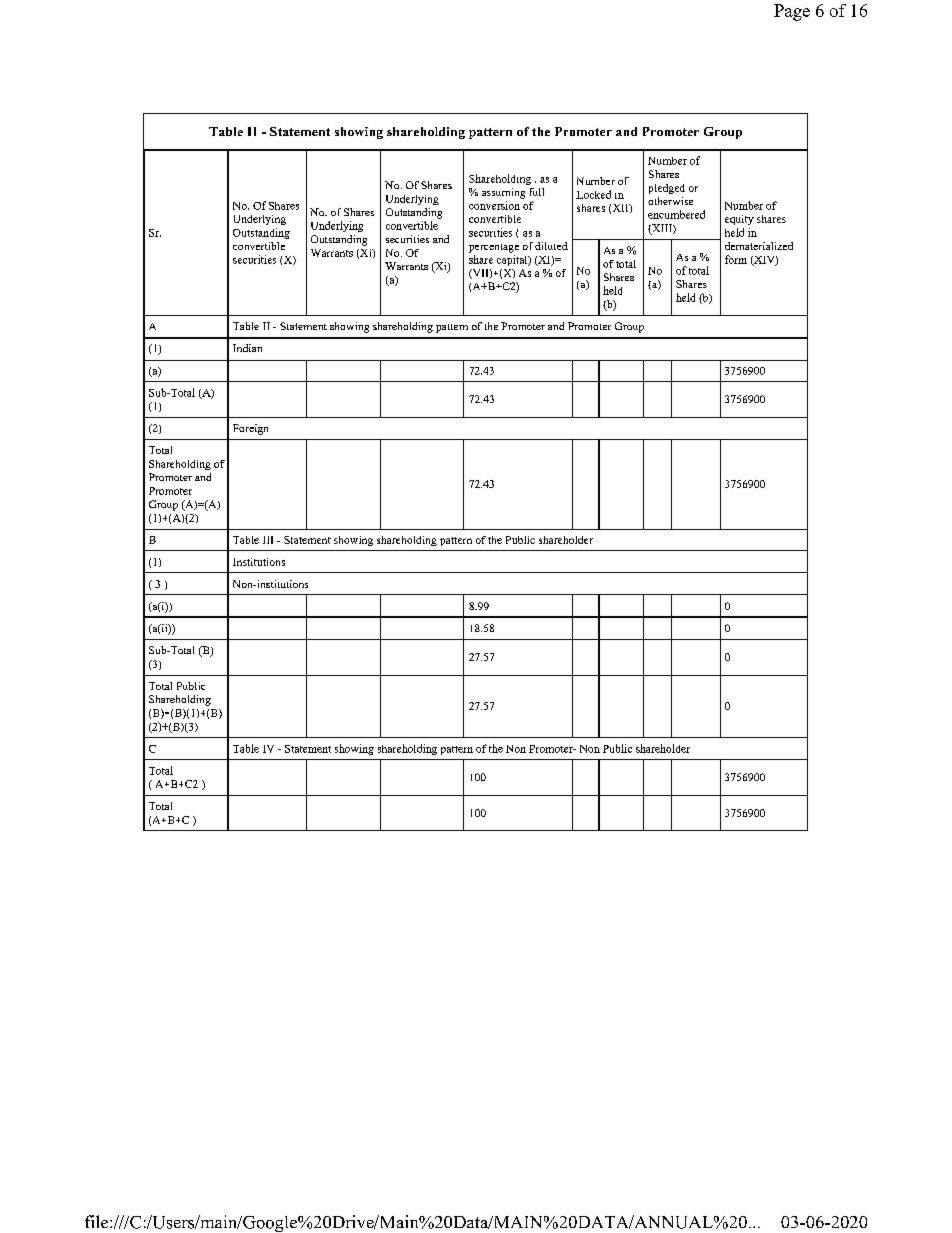 The width and height of the screenshot is (952, 1233). What do you see at coordinates (551, 246) in the screenshot?
I see `diluted` at bounding box center [551, 246].
